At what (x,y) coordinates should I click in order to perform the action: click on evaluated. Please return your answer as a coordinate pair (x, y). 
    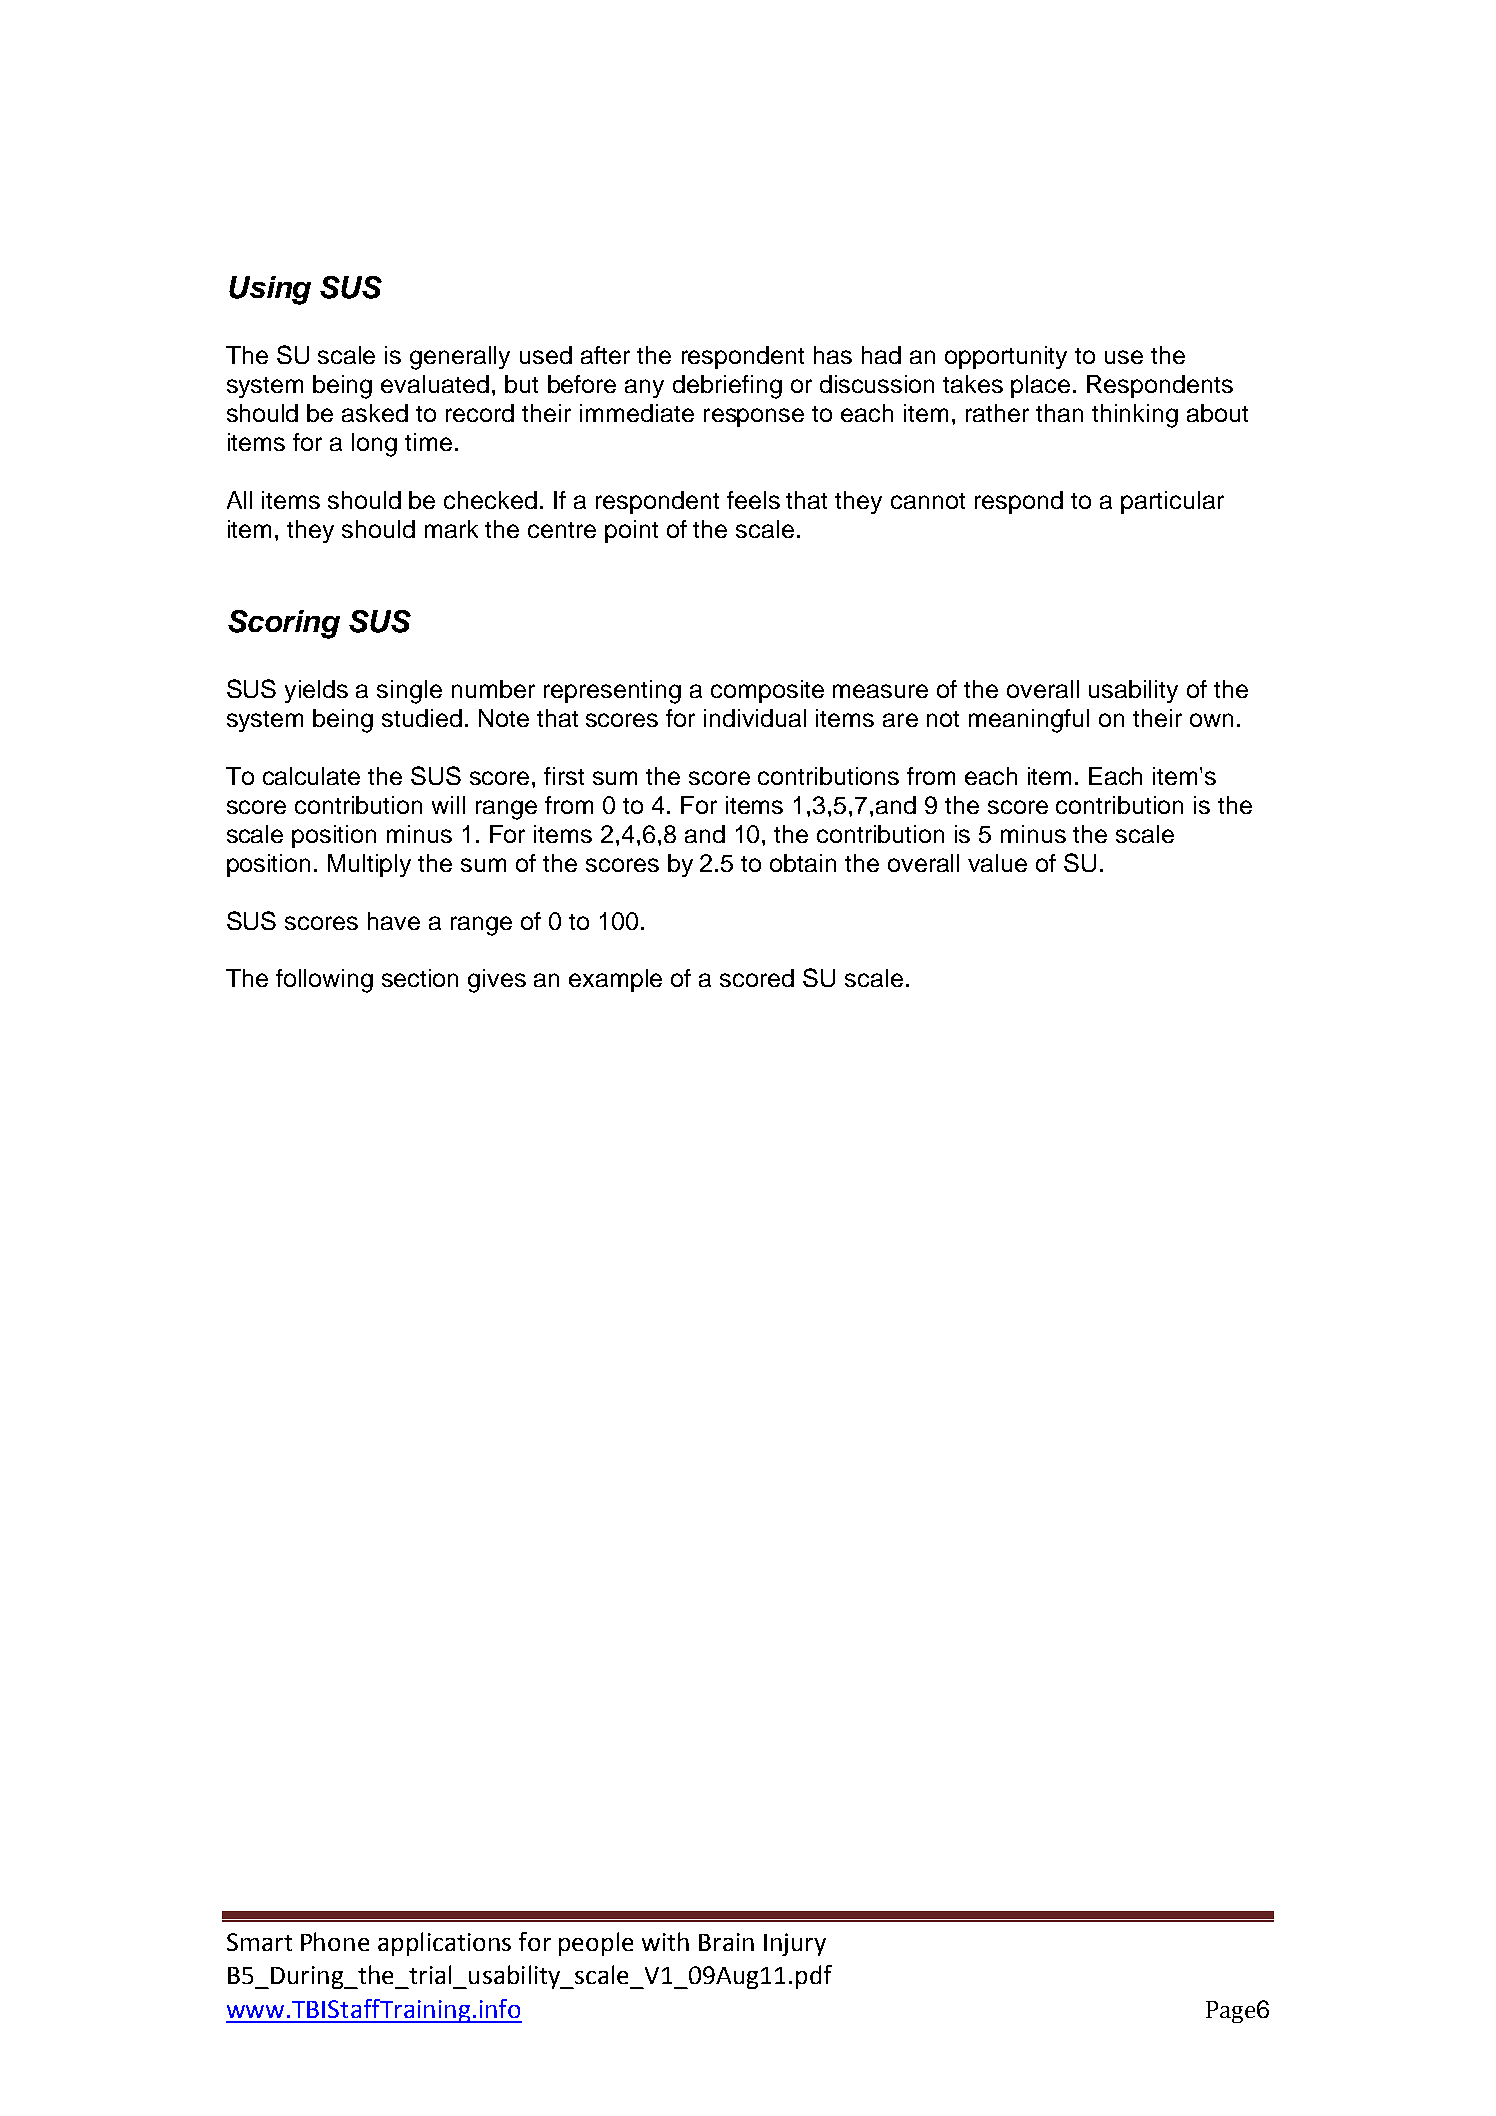
    Looking at the image, I should click on (435, 384).
